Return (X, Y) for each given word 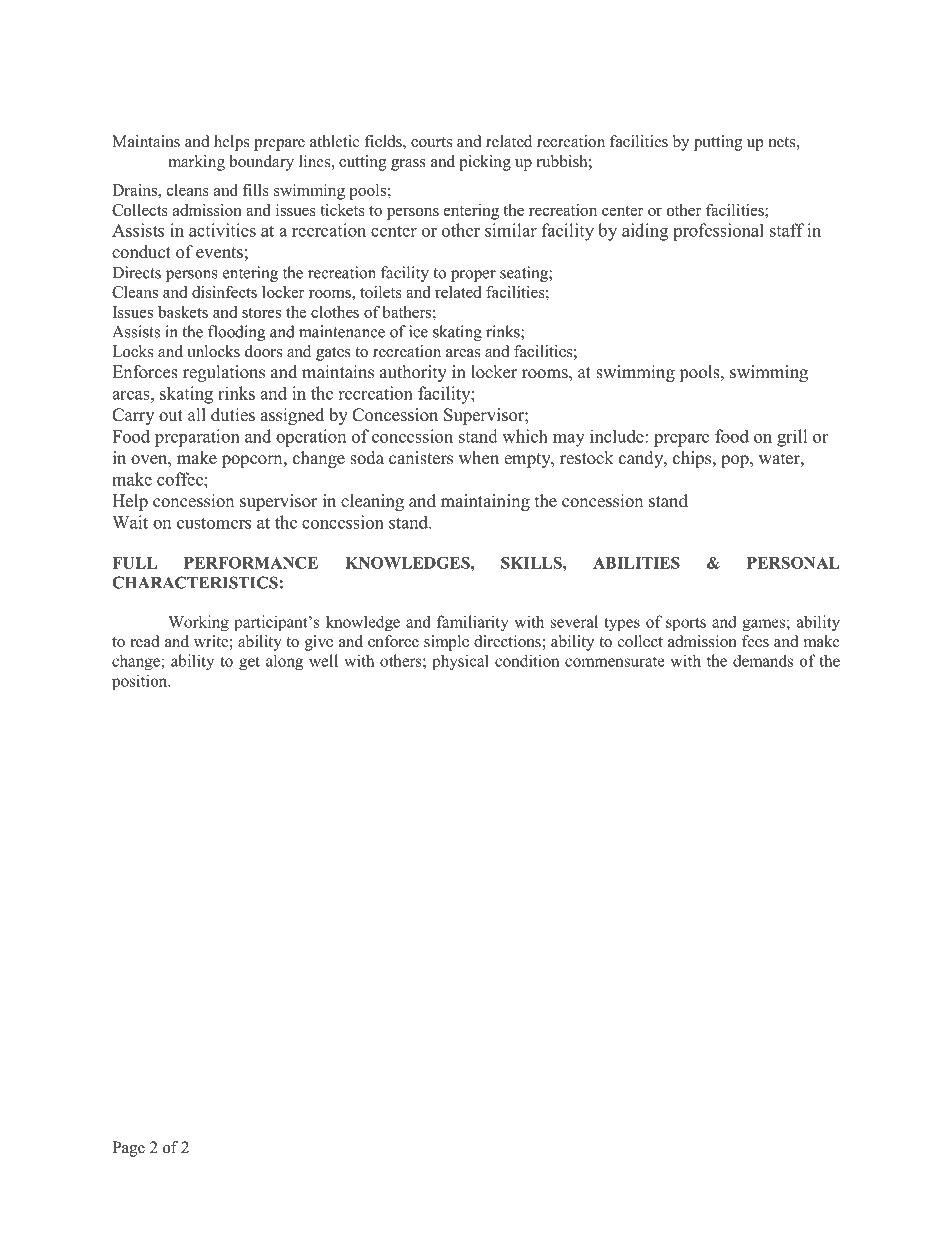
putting (718, 143)
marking (196, 163)
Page (128, 1149)
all (197, 414)
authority (413, 373)
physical (460, 662)
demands (763, 660)
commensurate (615, 661)
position (141, 682)
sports (686, 624)
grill (792, 438)
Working (198, 623)
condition (527, 660)
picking (485, 163)
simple (446, 643)
